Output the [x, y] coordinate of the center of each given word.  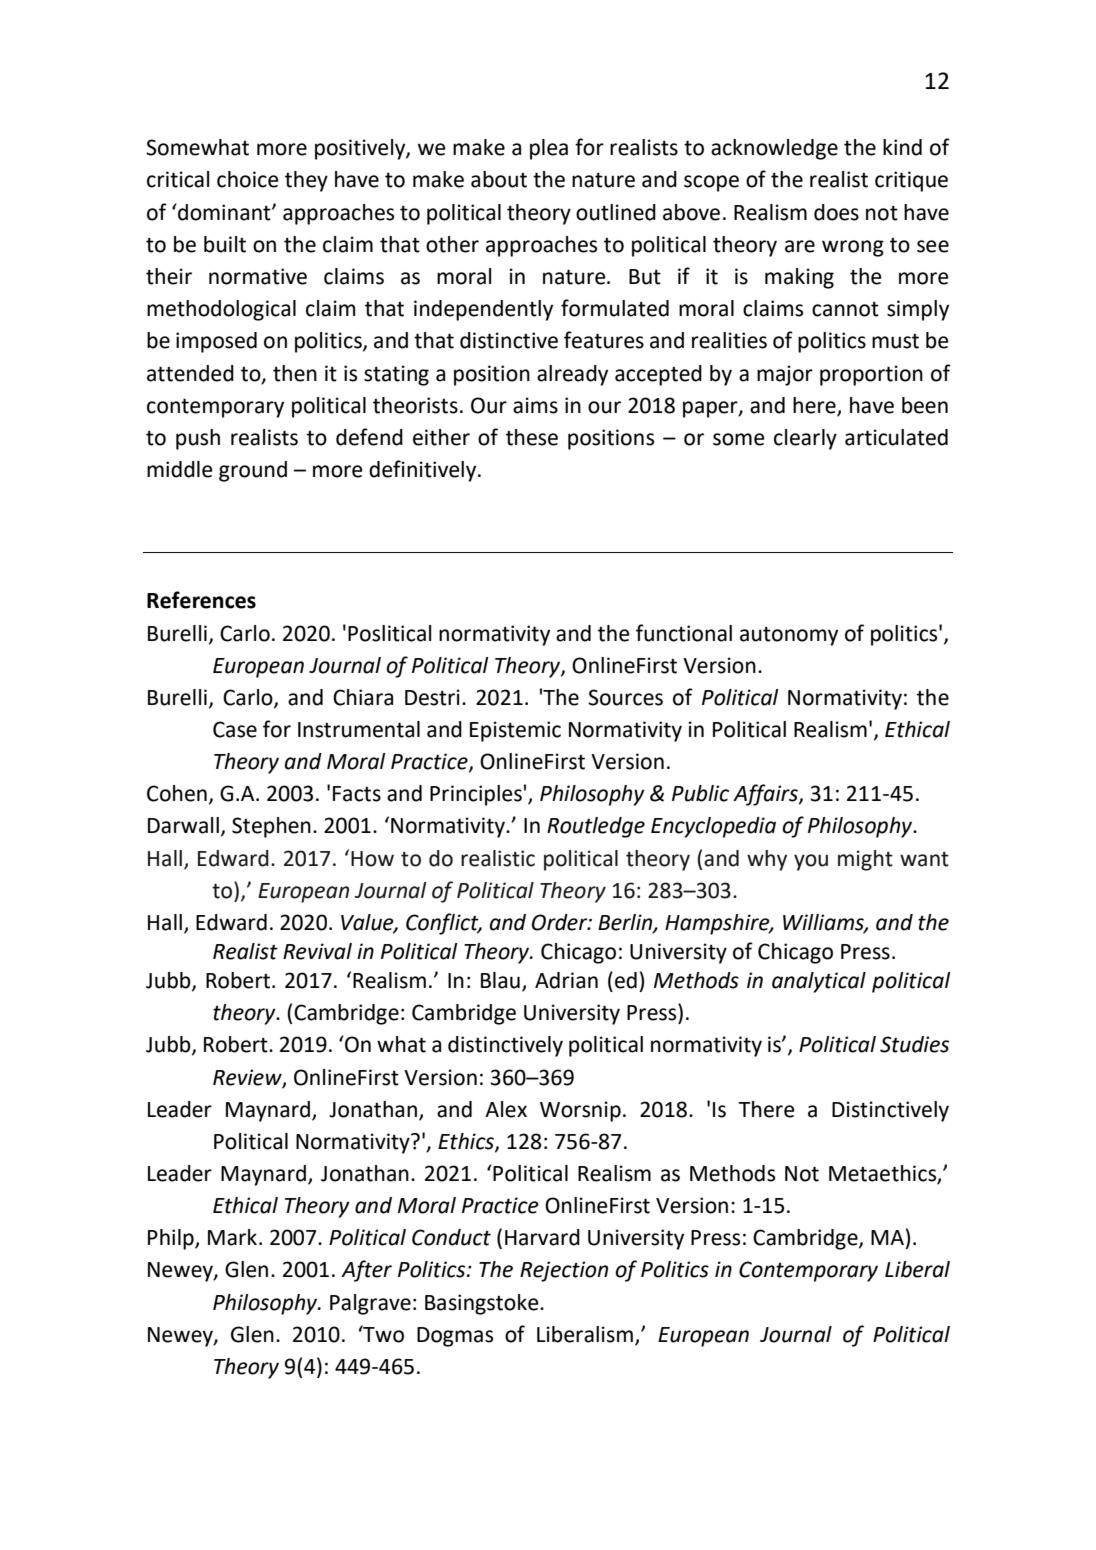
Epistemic [515, 731]
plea [549, 149]
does [836, 212]
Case [235, 729]
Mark [232, 1237]
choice [248, 179]
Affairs [766, 795]
